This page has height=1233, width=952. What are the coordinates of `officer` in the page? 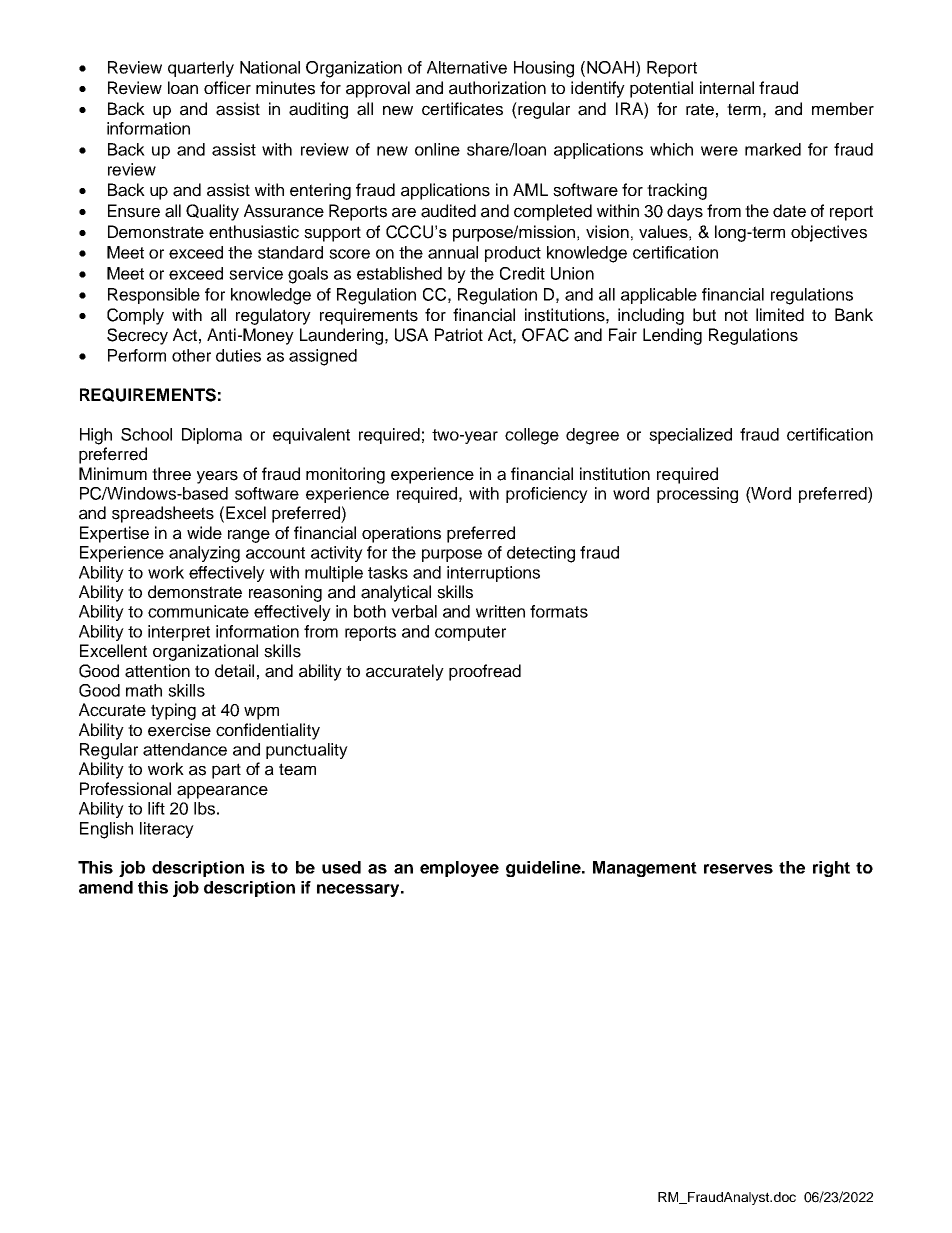 It's located at (227, 88).
